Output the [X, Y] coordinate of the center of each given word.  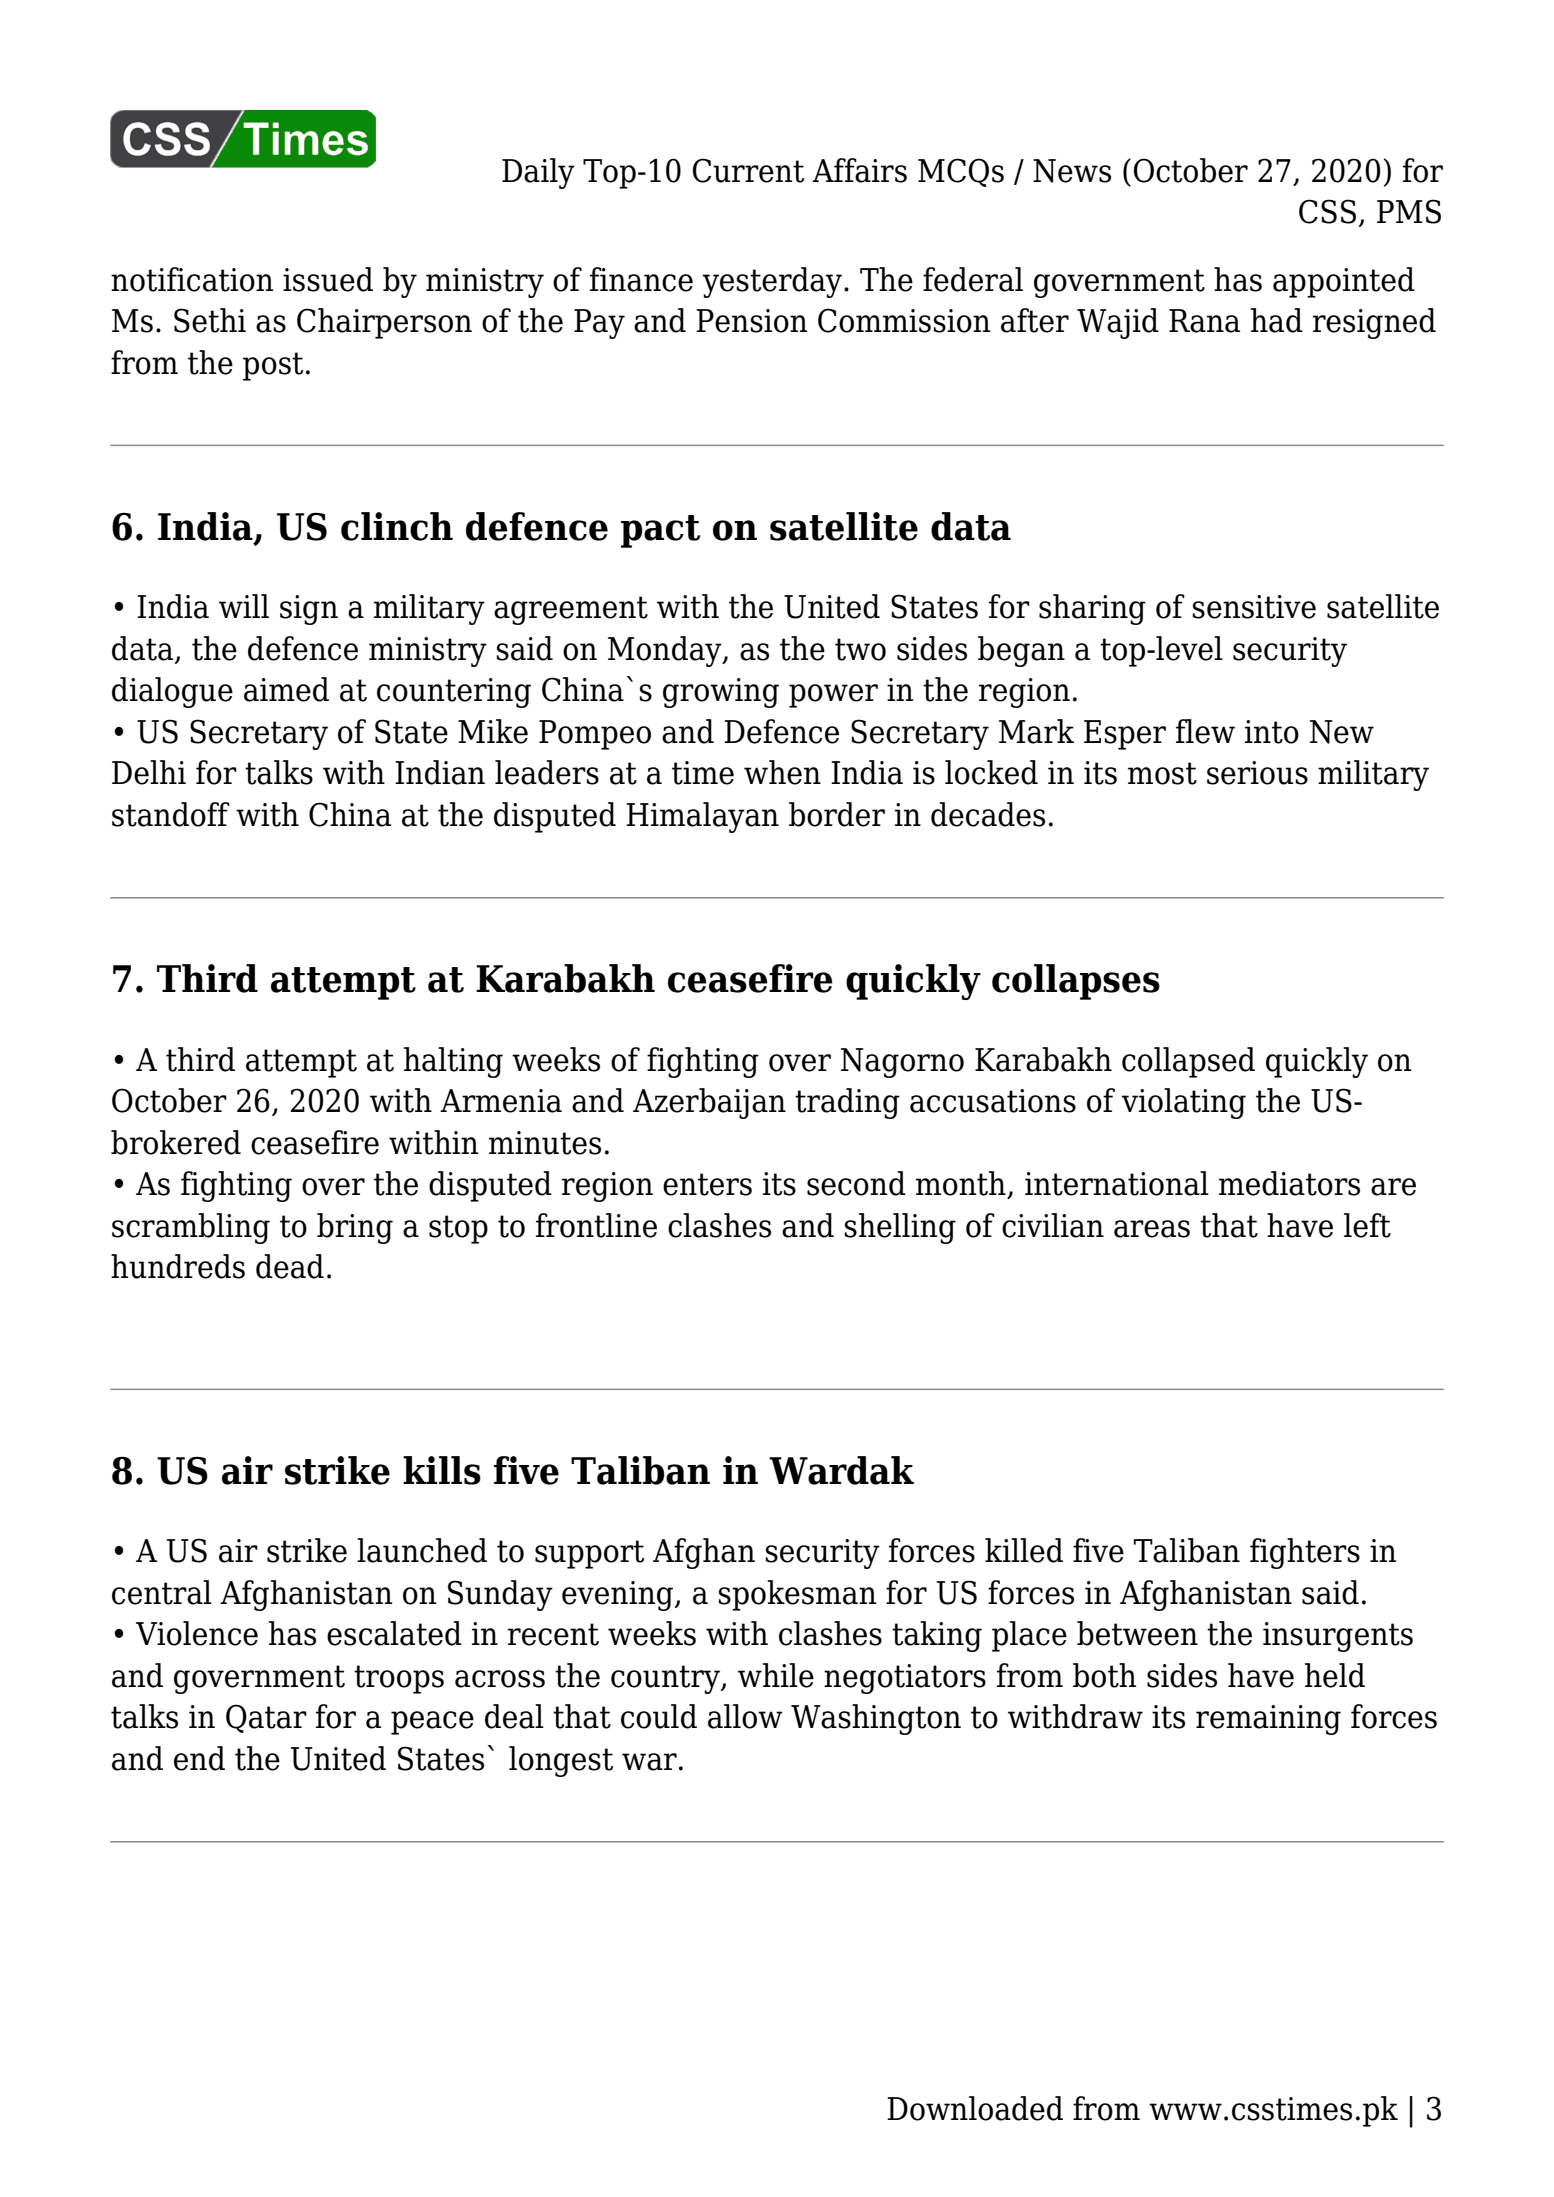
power [833, 696]
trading [847, 1103]
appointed [1344, 282]
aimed [286, 689]
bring [355, 1228]
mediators [1289, 1183]
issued [328, 279]
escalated [394, 1633]
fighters [1305, 1553]
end [199, 1758]
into [1272, 732]
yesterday [774, 282]
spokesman [797, 1595]
